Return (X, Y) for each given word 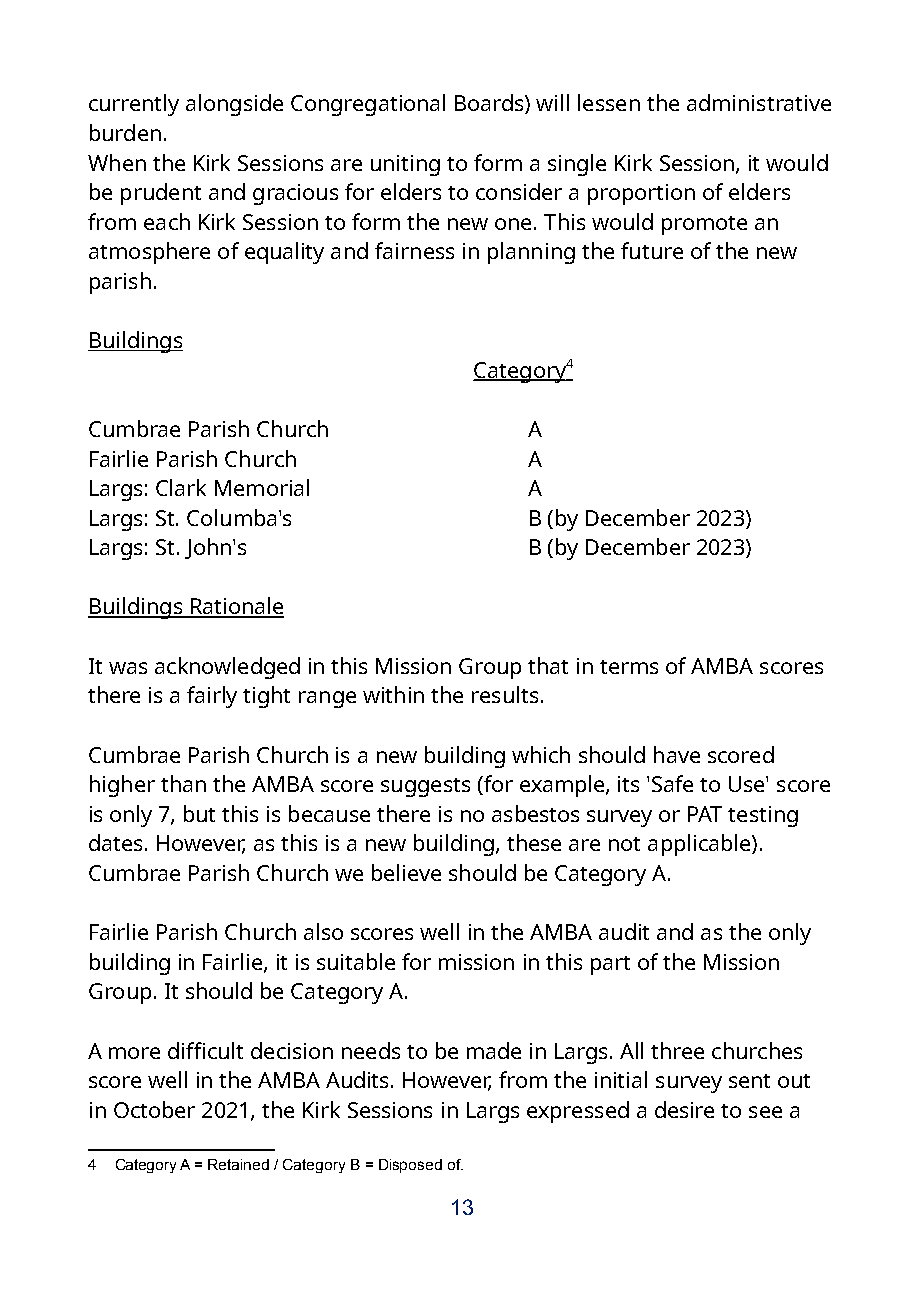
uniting (405, 165)
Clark (181, 487)
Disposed (410, 1166)
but (199, 813)
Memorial (262, 487)
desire (684, 1109)
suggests (425, 787)
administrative (759, 102)
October (154, 1109)
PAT (705, 814)
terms (629, 667)
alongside (234, 105)
